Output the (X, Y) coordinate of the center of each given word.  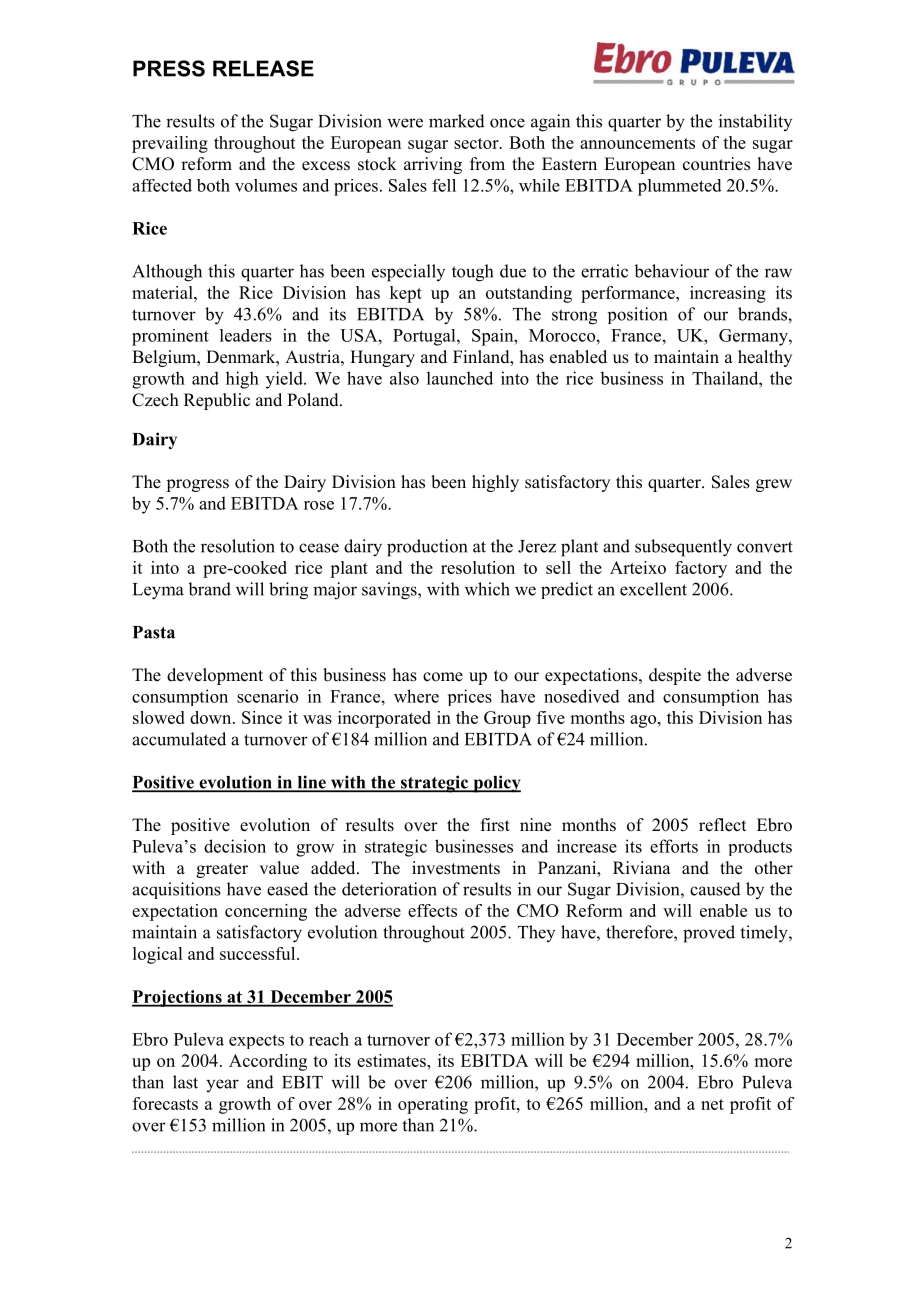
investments (456, 868)
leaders (246, 335)
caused (715, 889)
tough (472, 273)
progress (197, 485)
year (222, 1085)
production (427, 548)
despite (675, 676)
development (215, 676)
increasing (728, 294)
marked (457, 121)
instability (755, 122)
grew (774, 485)
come (443, 677)
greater (222, 870)
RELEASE (263, 68)
